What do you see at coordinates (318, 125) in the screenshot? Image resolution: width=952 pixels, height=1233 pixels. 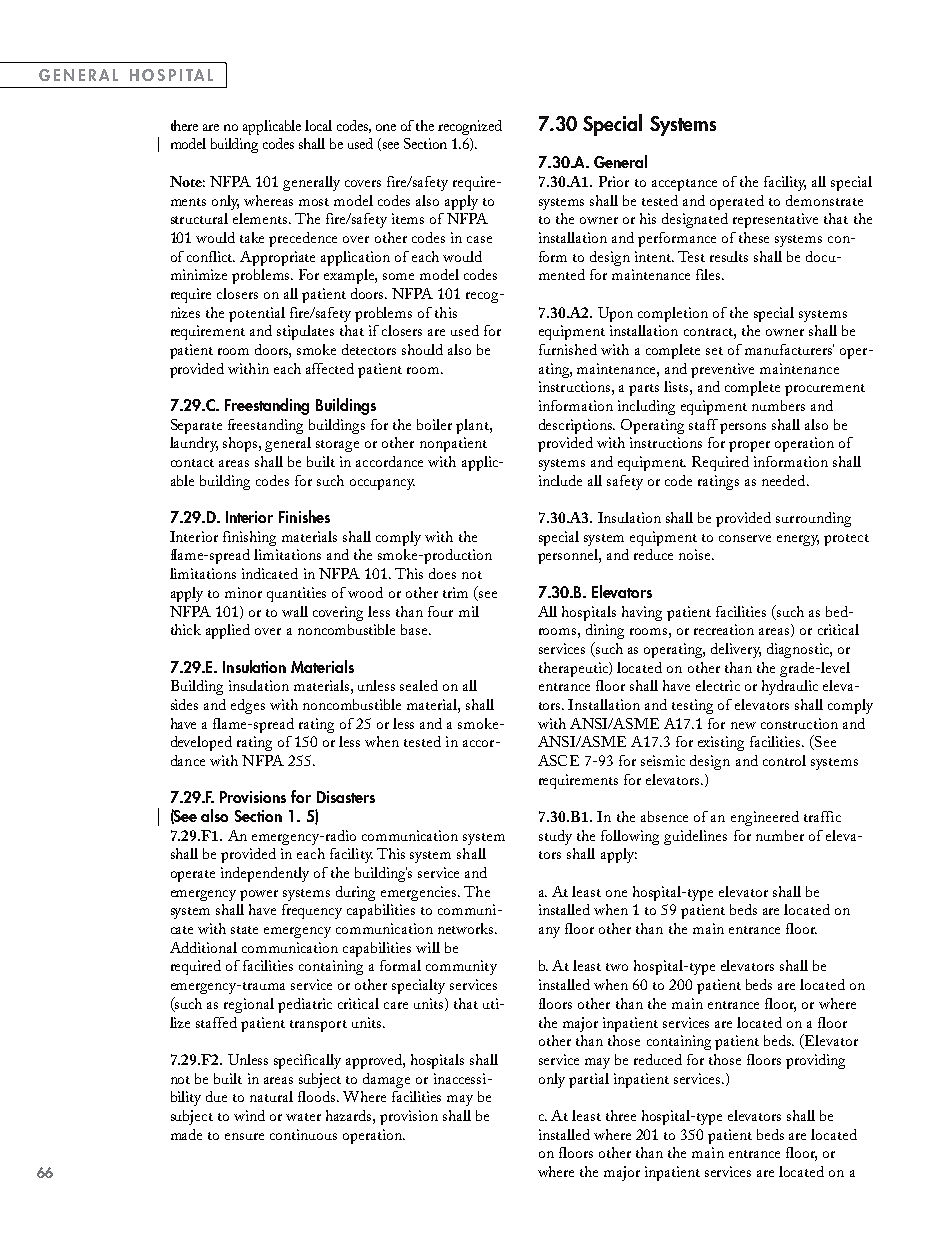 I see `local` at bounding box center [318, 125].
